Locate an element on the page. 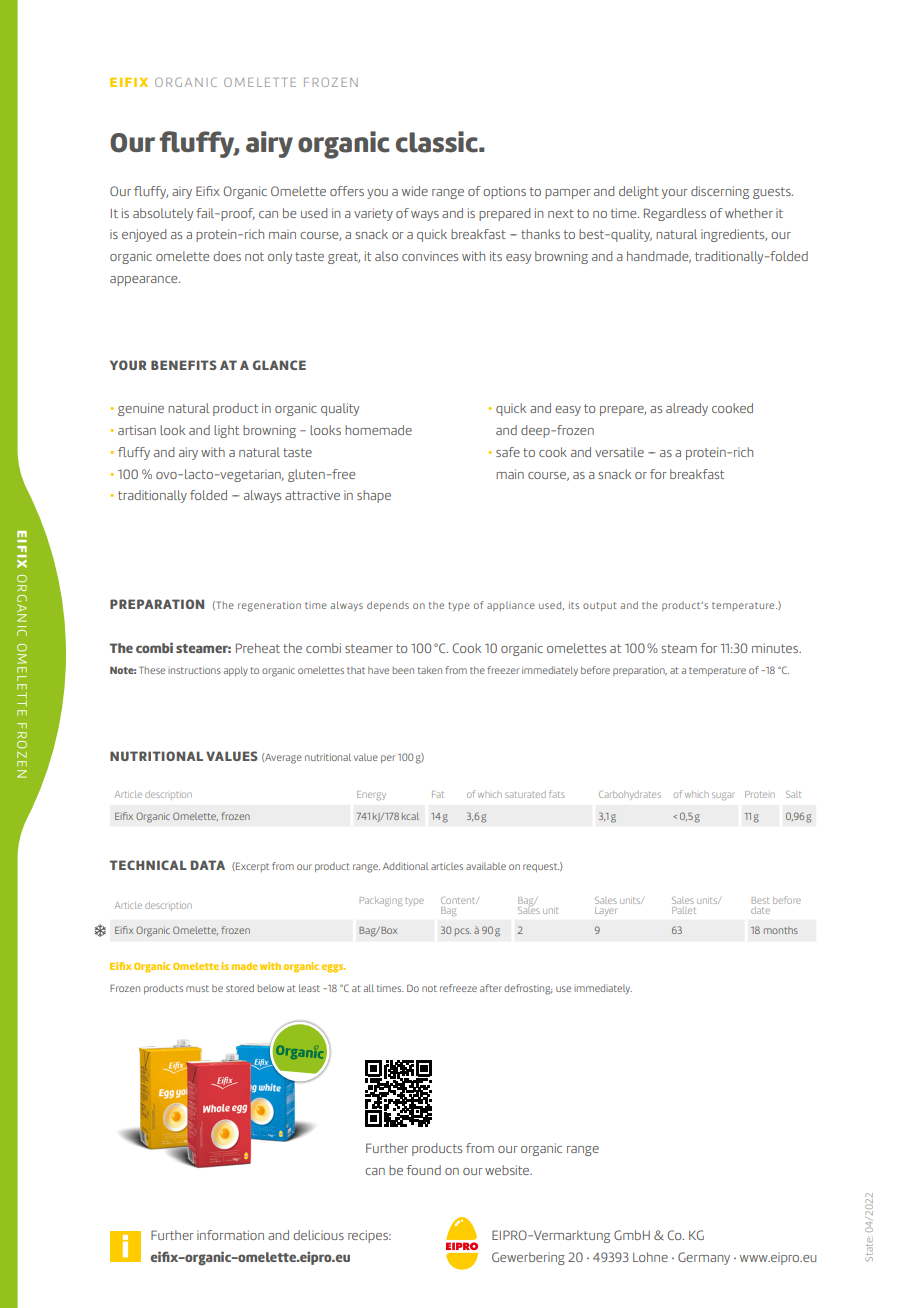 The width and height of the page is (924, 1308). Pallet is located at coordinates (684, 910).
